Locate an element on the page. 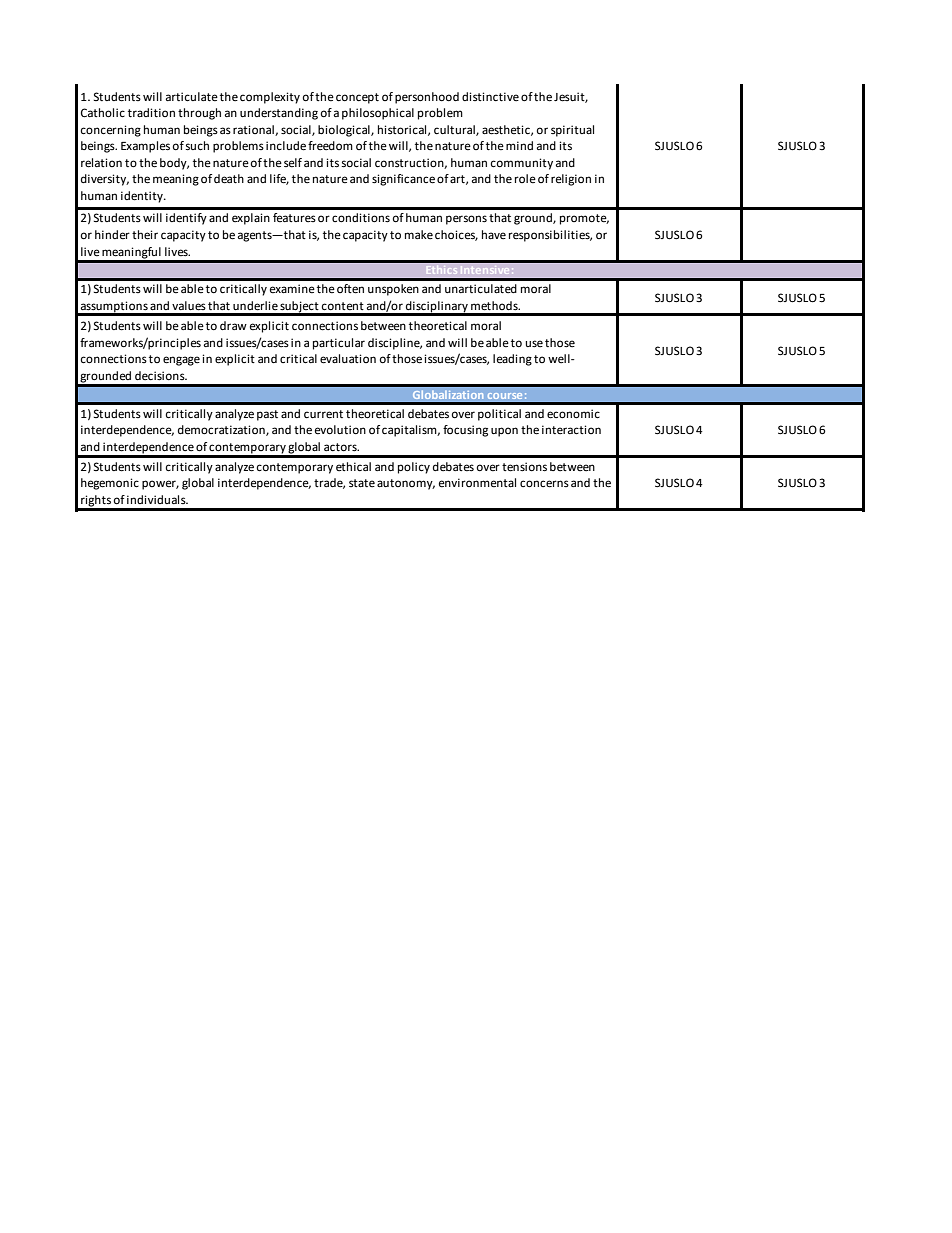  disciplinary is located at coordinates (437, 308).
